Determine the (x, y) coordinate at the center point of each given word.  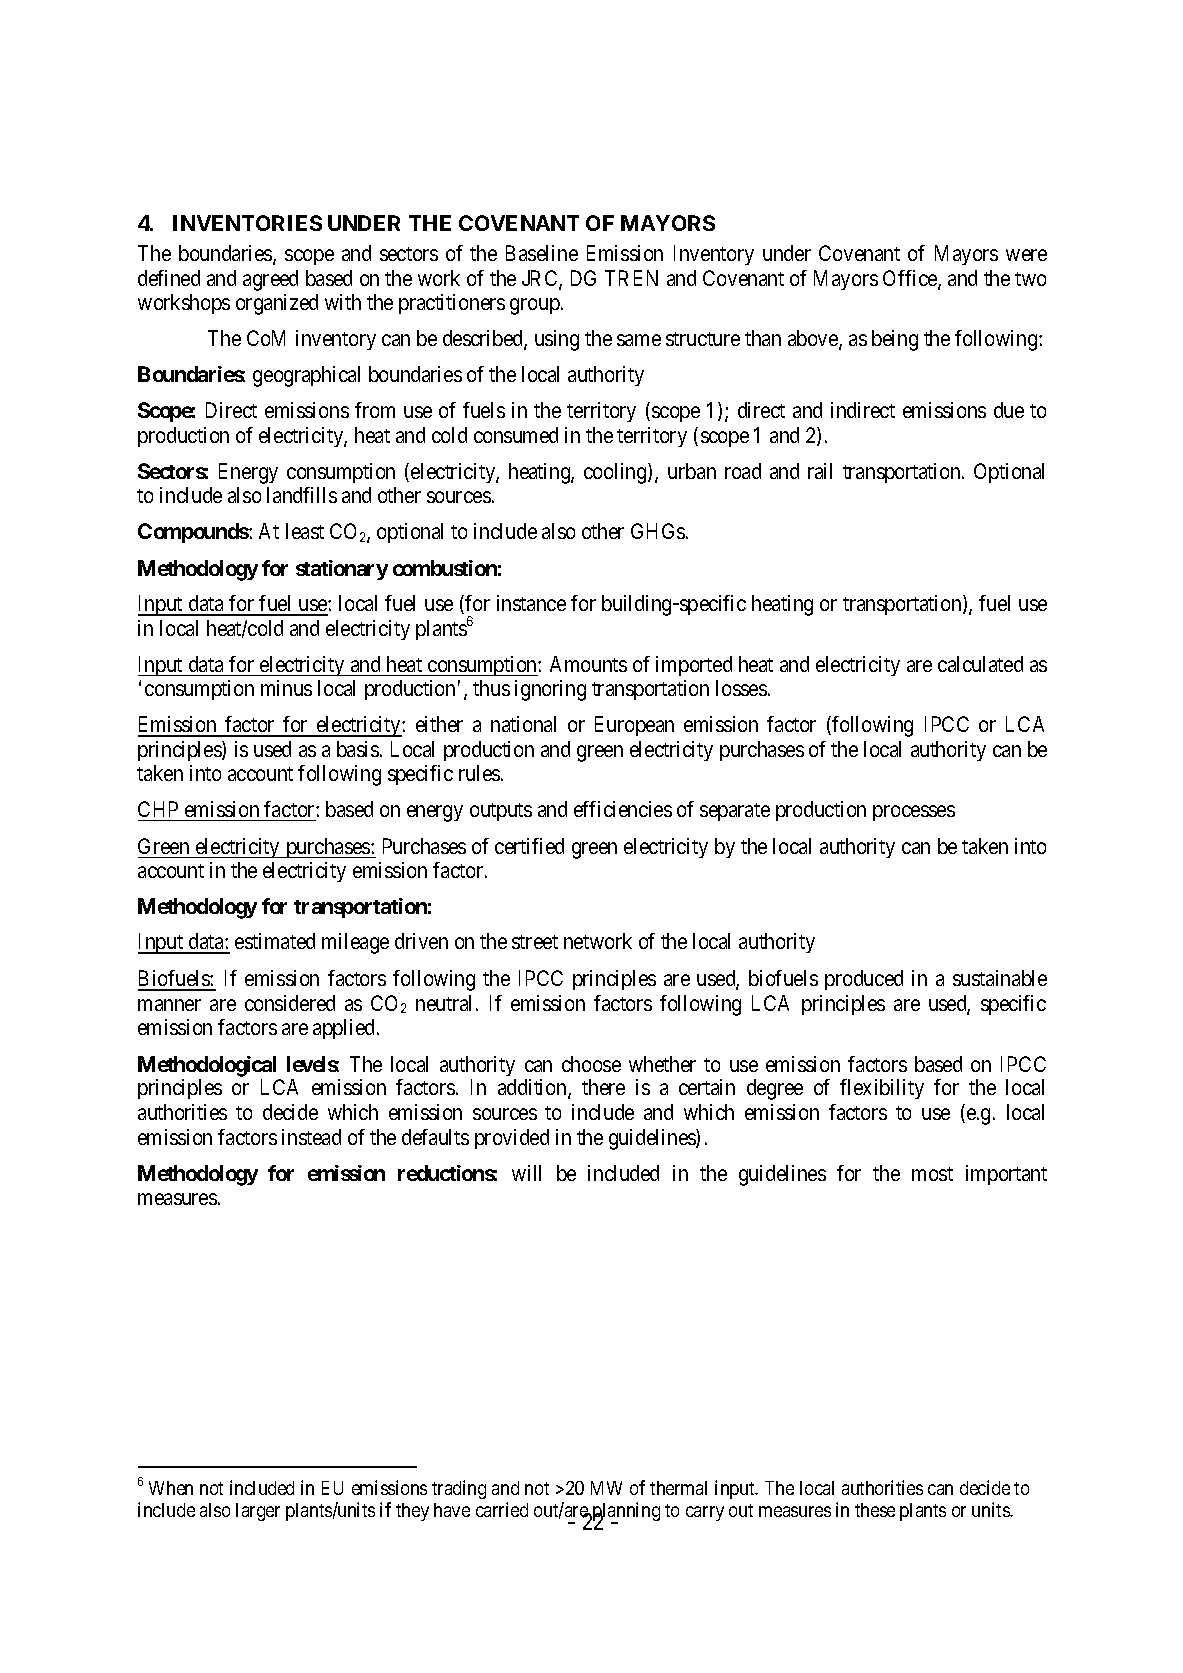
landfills (302, 495)
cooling (616, 473)
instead (311, 1137)
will (526, 1173)
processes (914, 813)
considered (290, 1003)
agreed (270, 280)
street (535, 942)
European (634, 726)
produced (864, 980)
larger (258, 1512)
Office (911, 279)
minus (286, 688)
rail (820, 471)
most (932, 1174)
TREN (631, 278)
